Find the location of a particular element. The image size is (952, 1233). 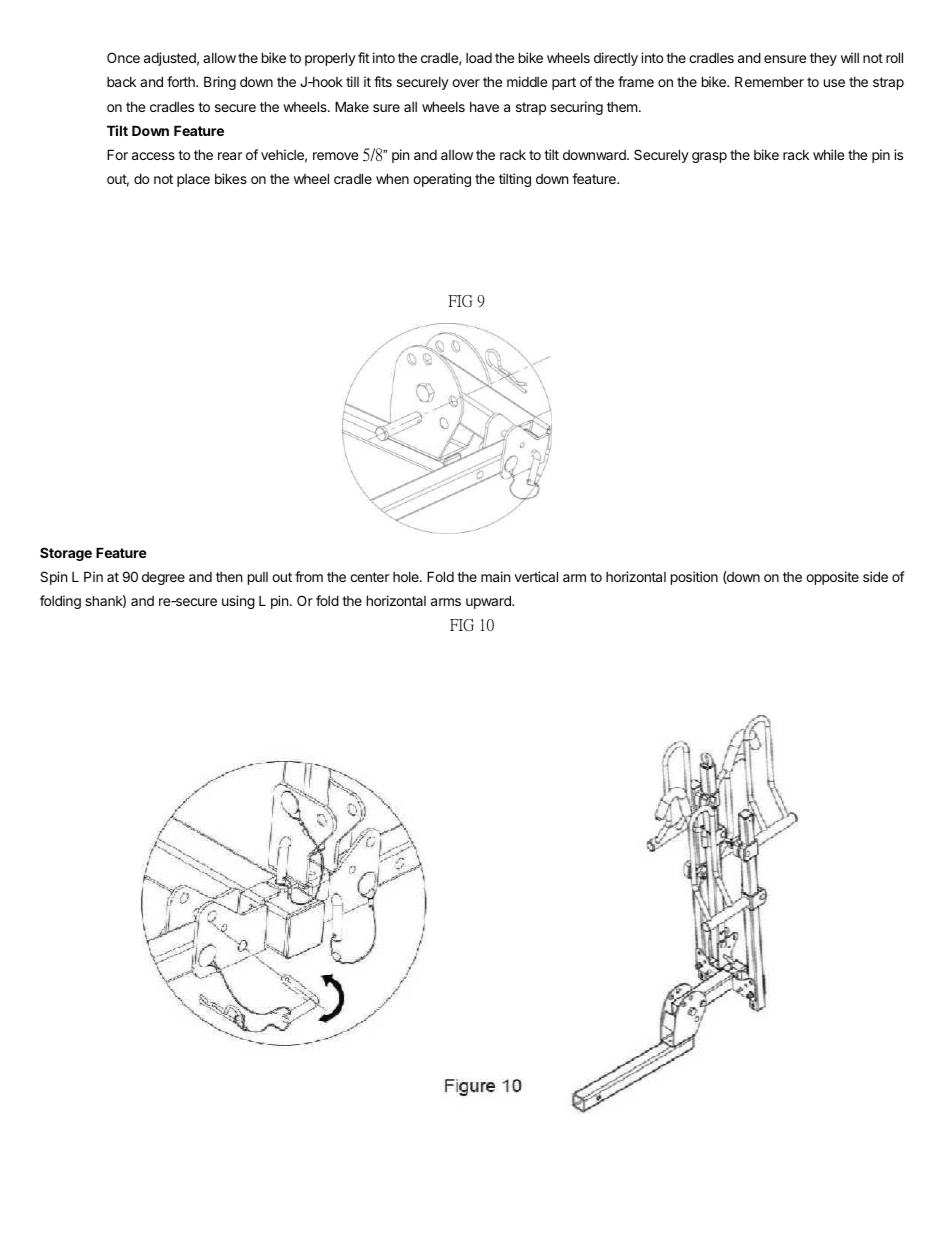

place is located at coordinates (193, 180).
